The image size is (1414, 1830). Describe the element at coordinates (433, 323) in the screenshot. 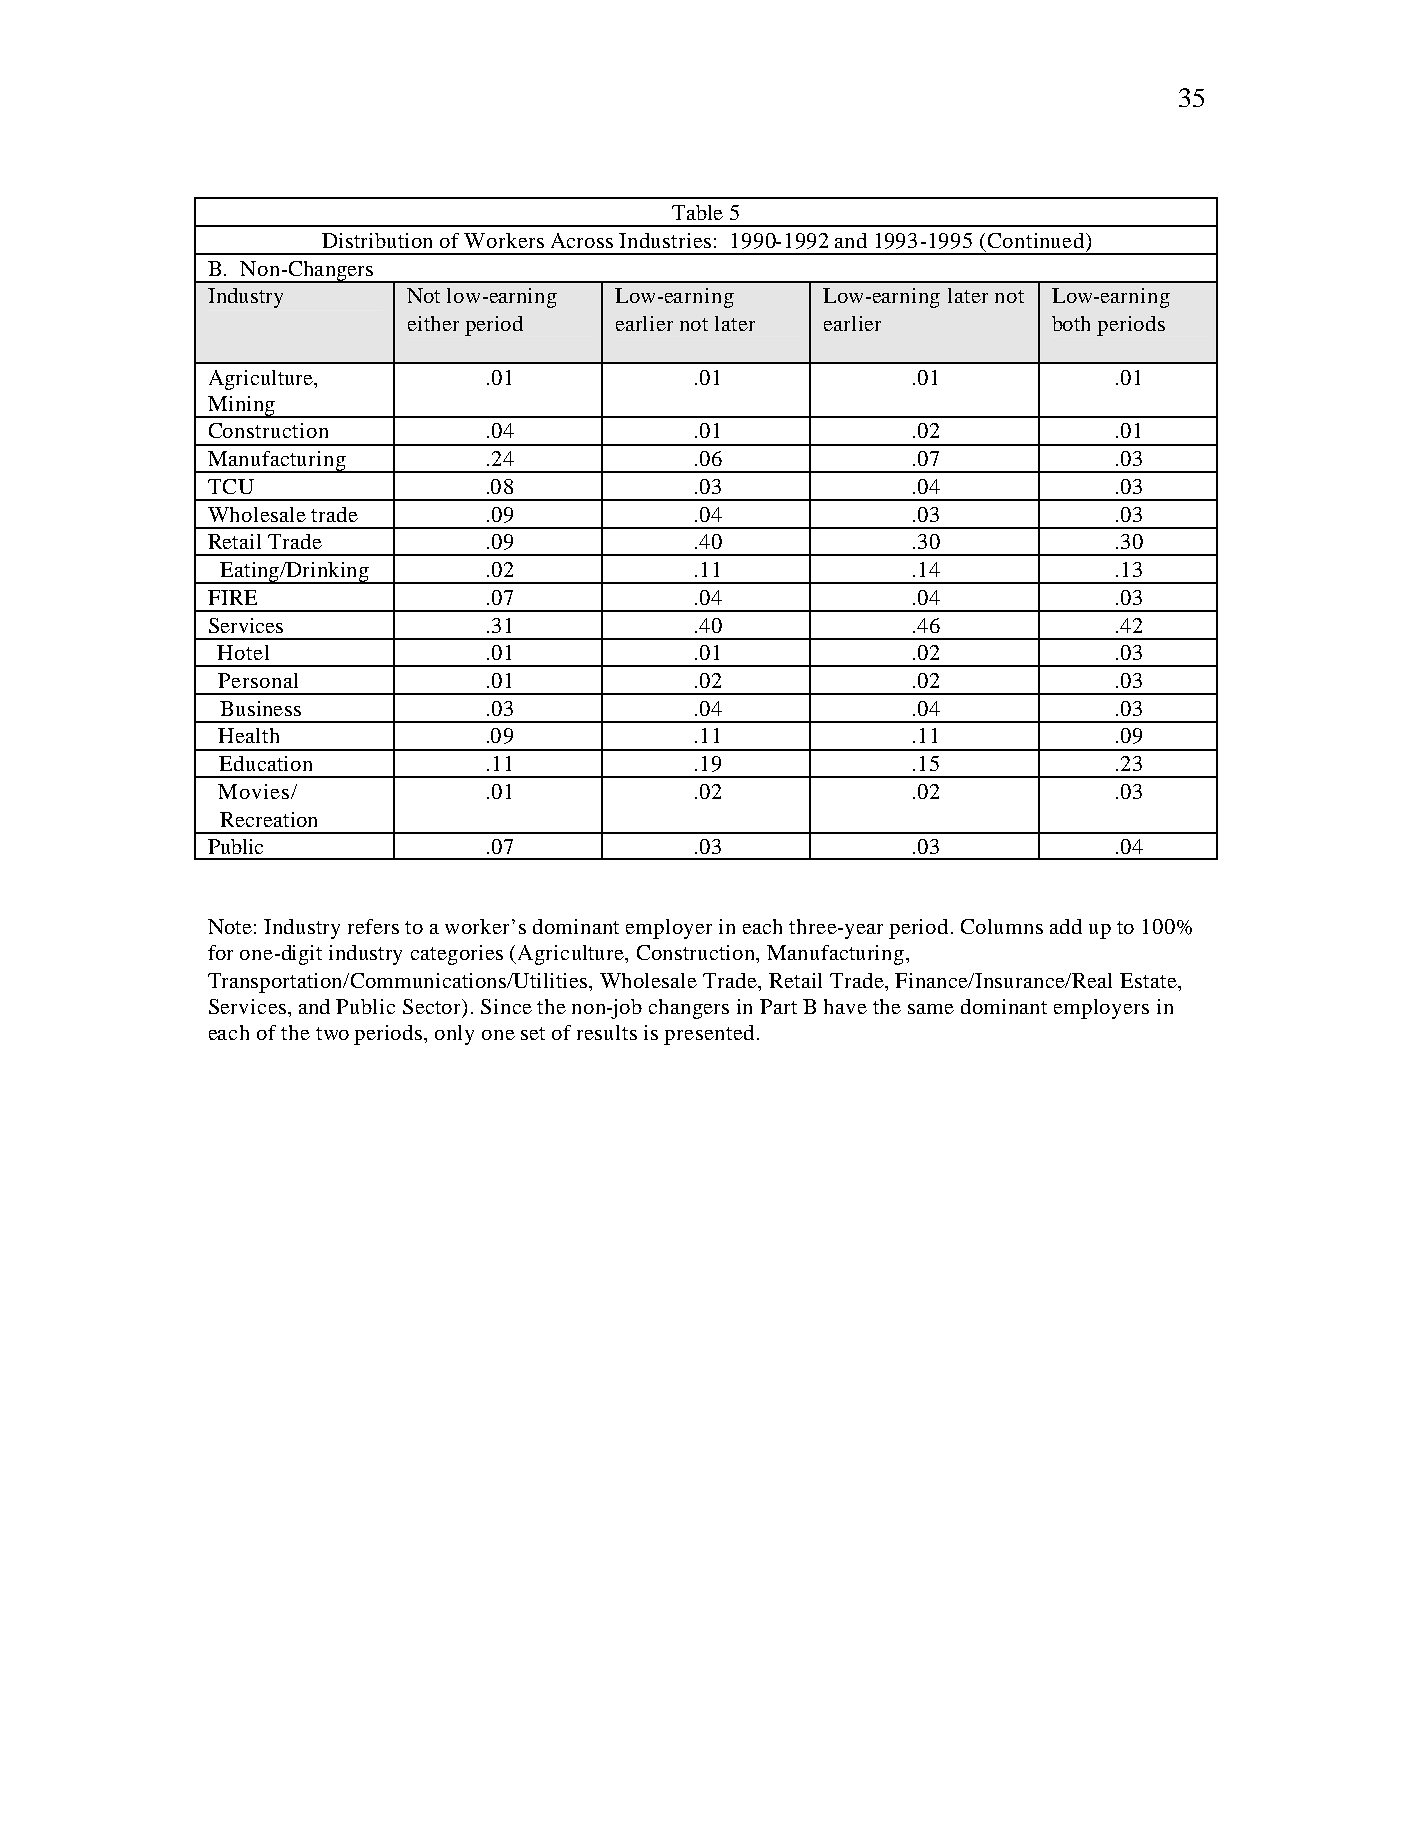

I see `either` at that location.
